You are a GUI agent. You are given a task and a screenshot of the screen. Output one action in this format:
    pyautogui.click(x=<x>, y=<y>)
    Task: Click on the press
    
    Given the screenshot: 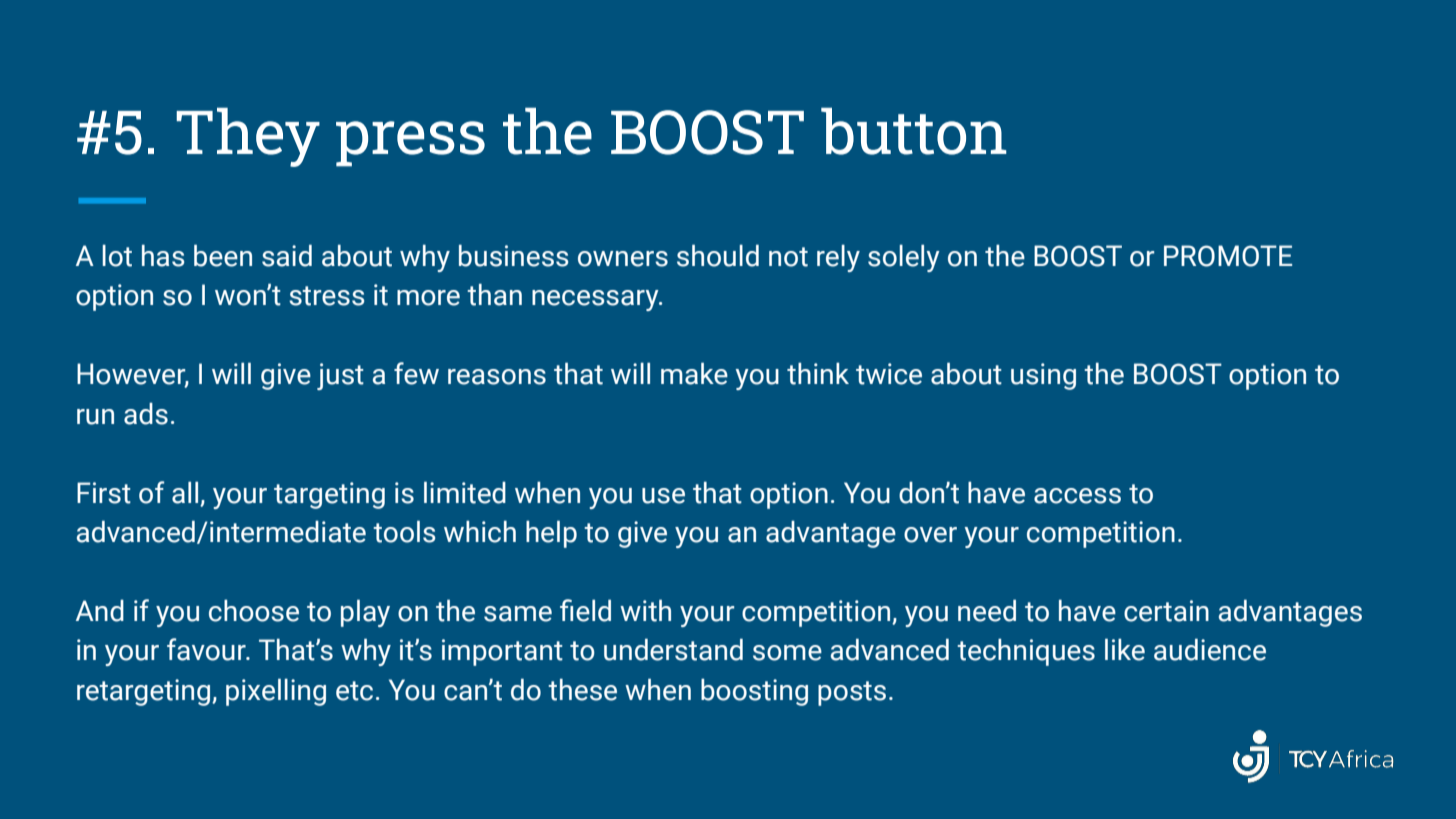 What is the action you would take?
    pyautogui.click(x=410, y=144)
